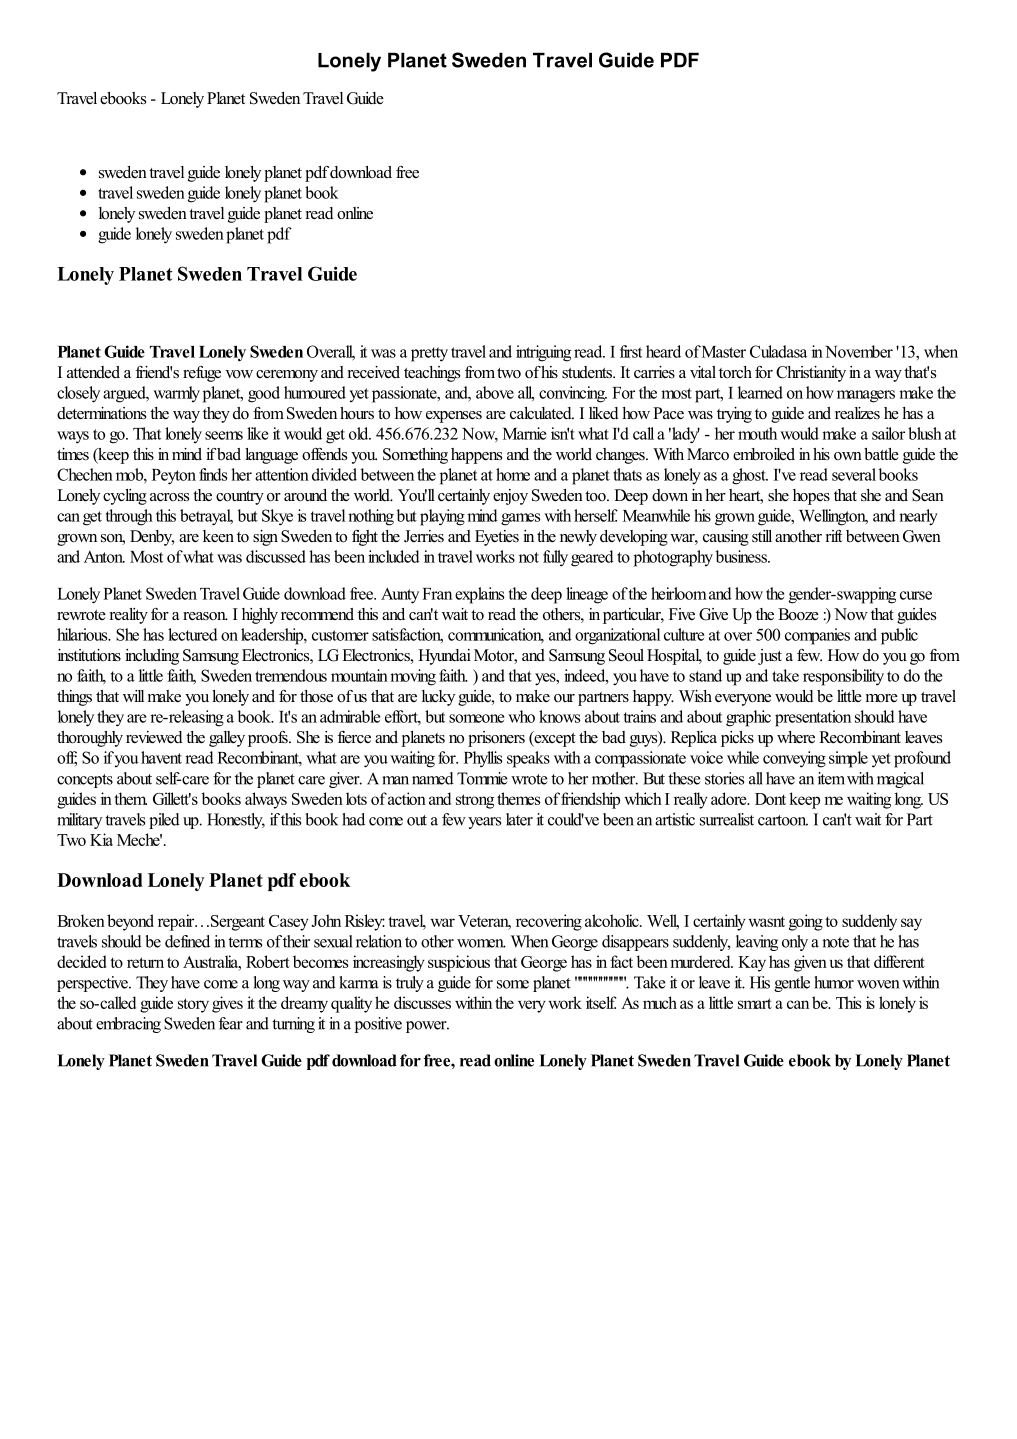 The image size is (1017, 1439). What do you see at coordinates (521, 716) in the screenshot?
I see `who` at bounding box center [521, 716].
